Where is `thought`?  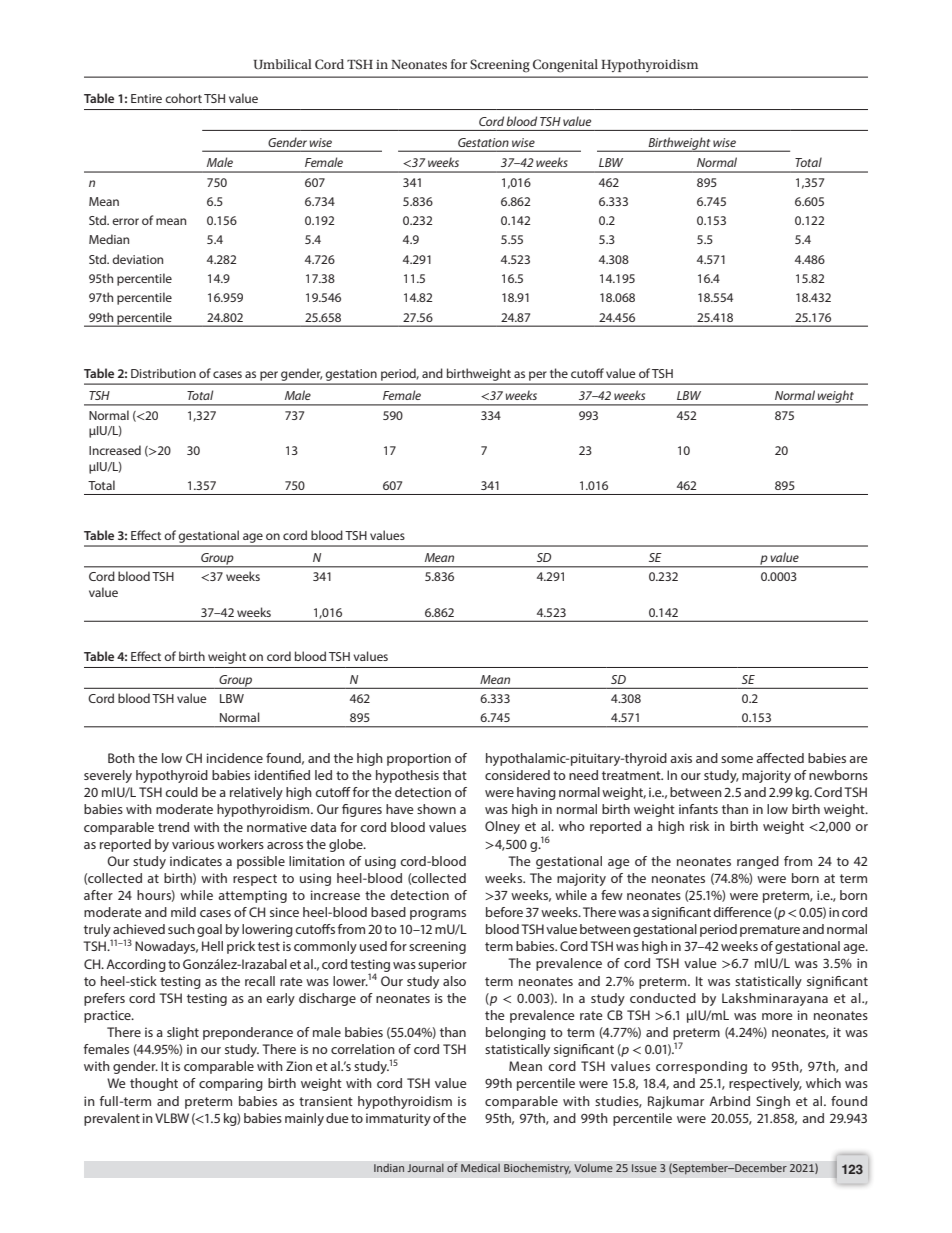
thought is located at coordinates (154, 1084).
